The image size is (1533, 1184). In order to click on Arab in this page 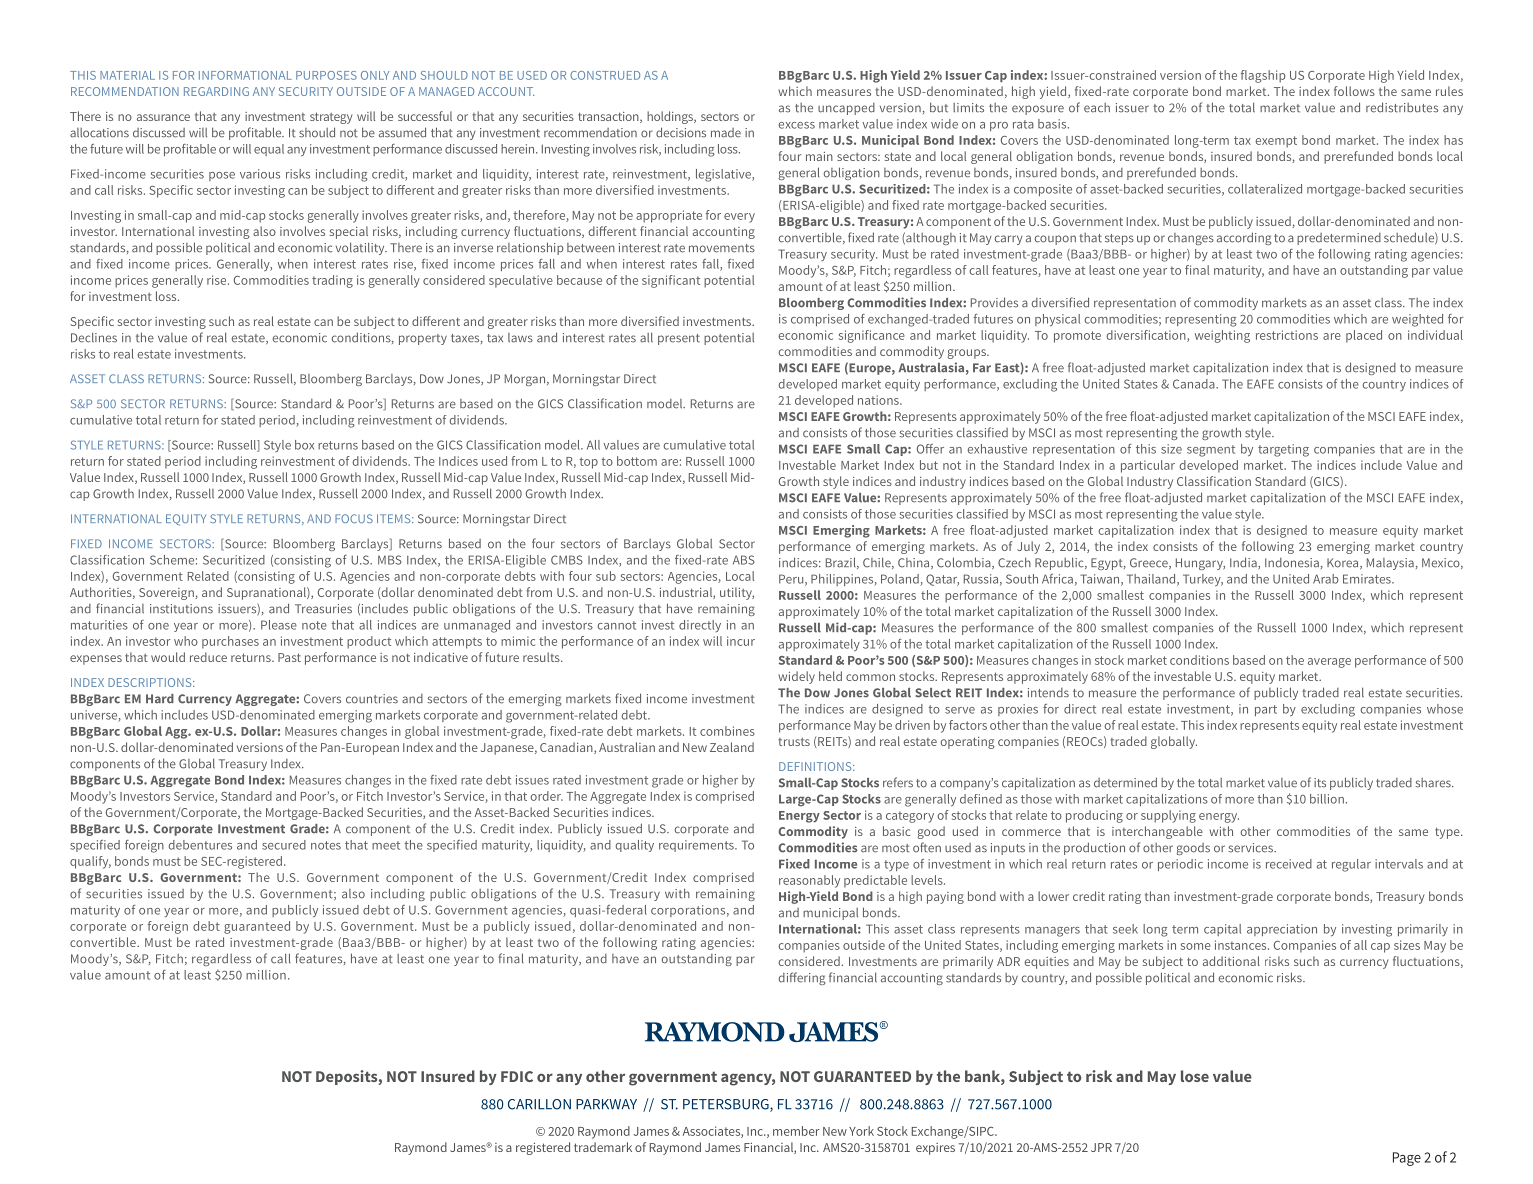, I will do `click(1325, 579)`.
